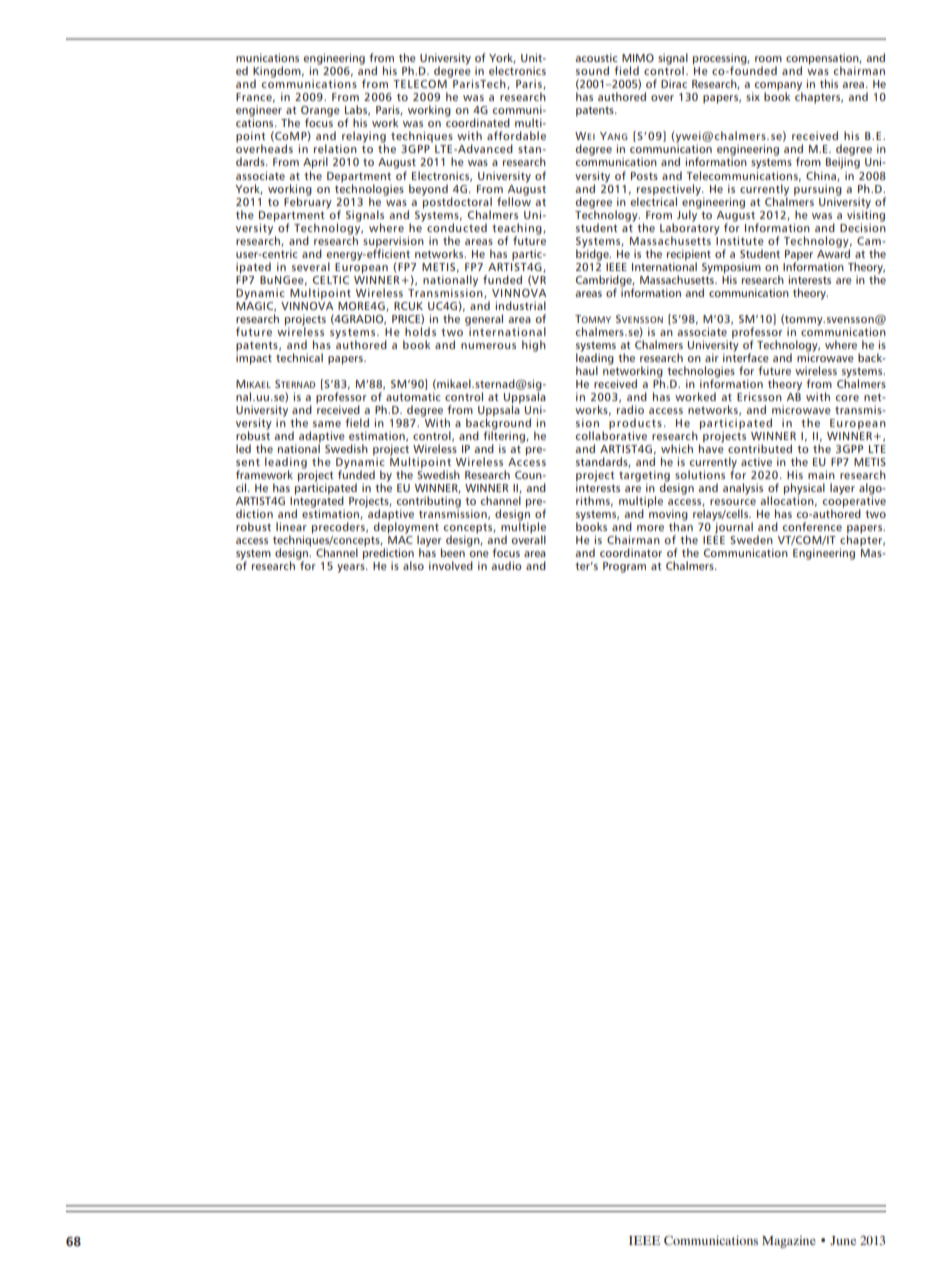 Image resolution: width=952 pixels, height=1275 pixels. What do you see at coordinates (751, 539) in the screenshot?
I see `Sweden` at bounding box center [751, 539].
